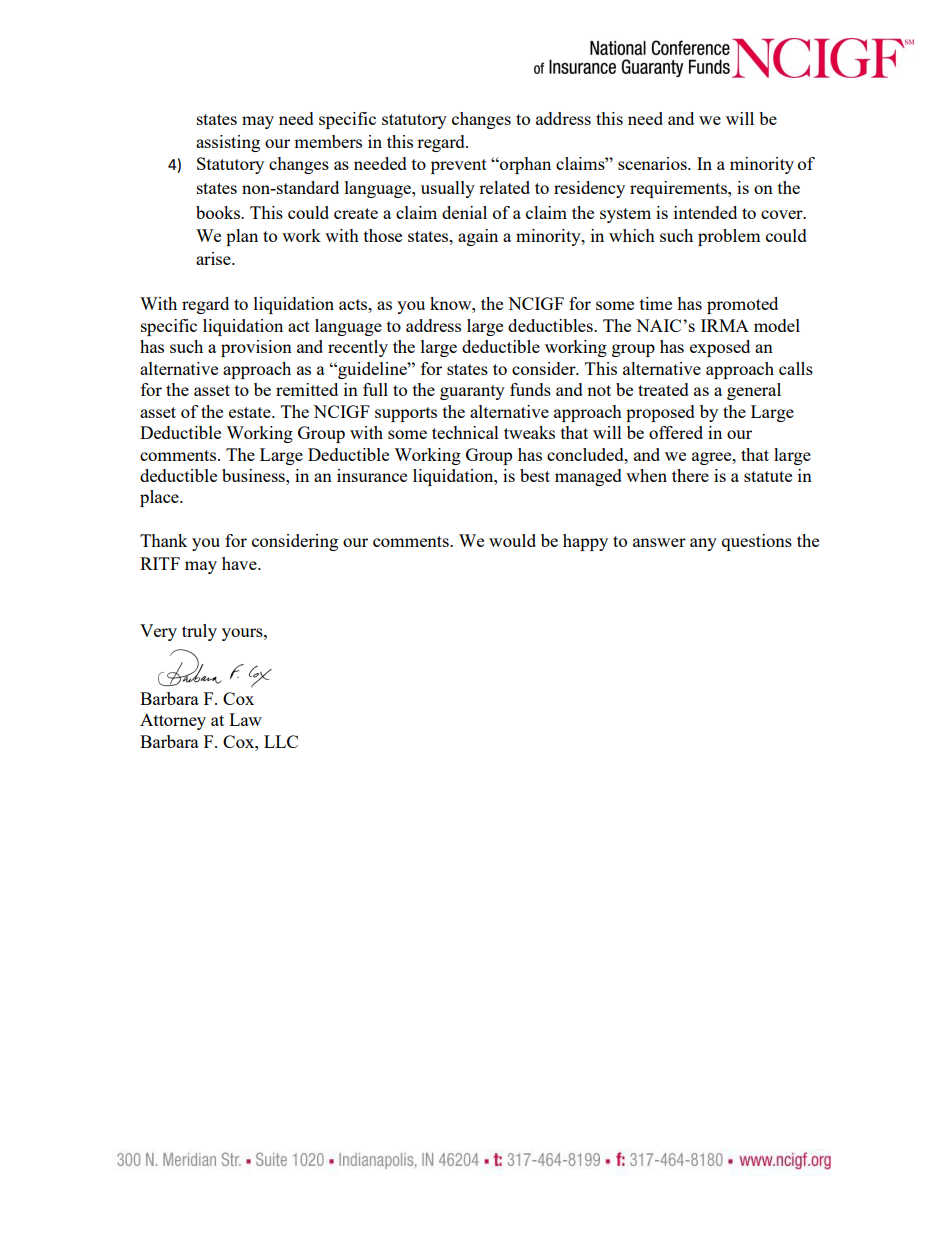 This screenshot has height=1233, width=952. I want to click on assisting, so click(228, 143).
